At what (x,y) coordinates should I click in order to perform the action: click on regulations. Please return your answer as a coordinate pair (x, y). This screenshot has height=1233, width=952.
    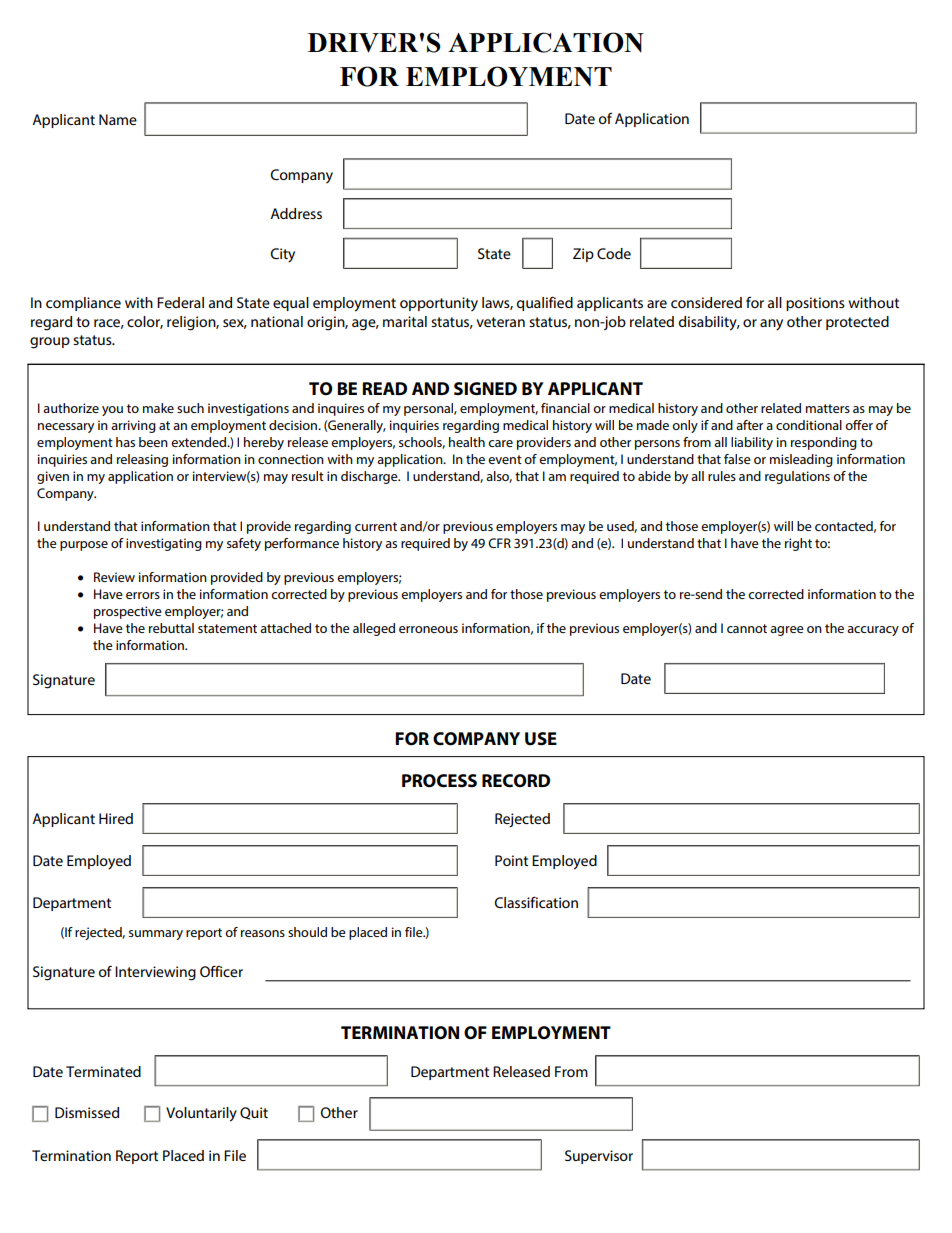
    Looking at the image, I should click on (797, 477).
